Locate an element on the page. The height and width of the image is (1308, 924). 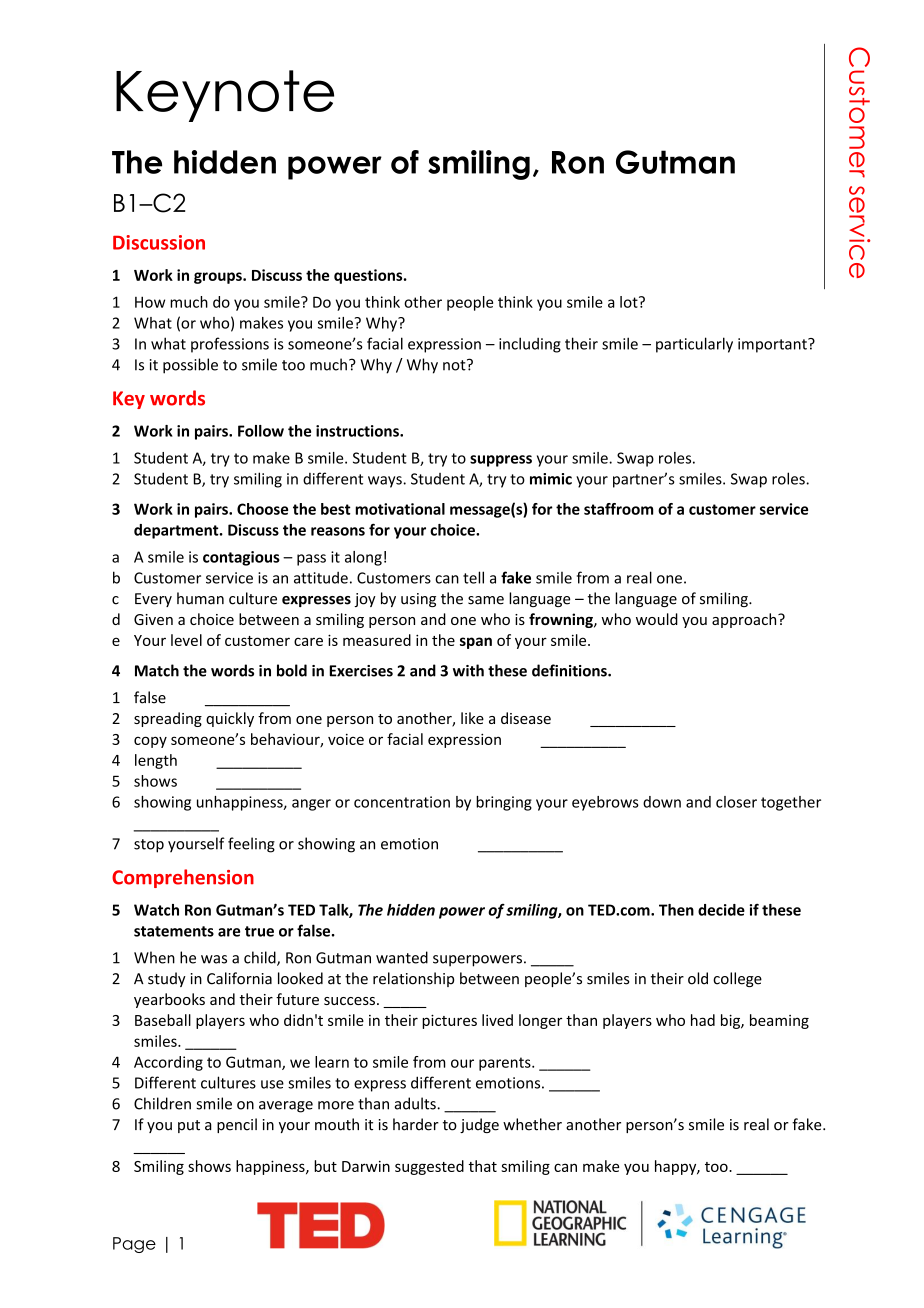
that is located at coordinates (482, 1166).
